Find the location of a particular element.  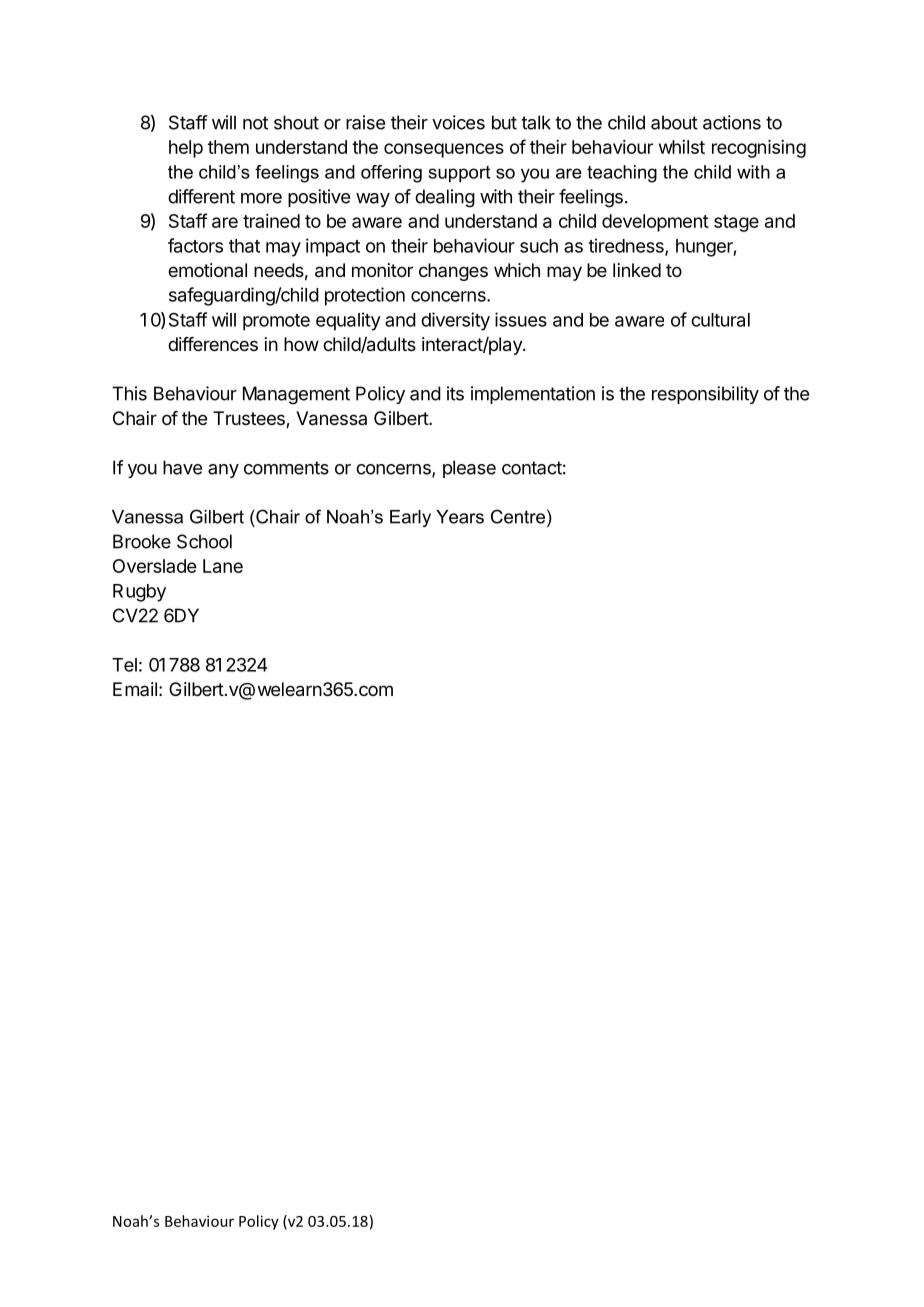

Years is located at coordinates (460, 517).
